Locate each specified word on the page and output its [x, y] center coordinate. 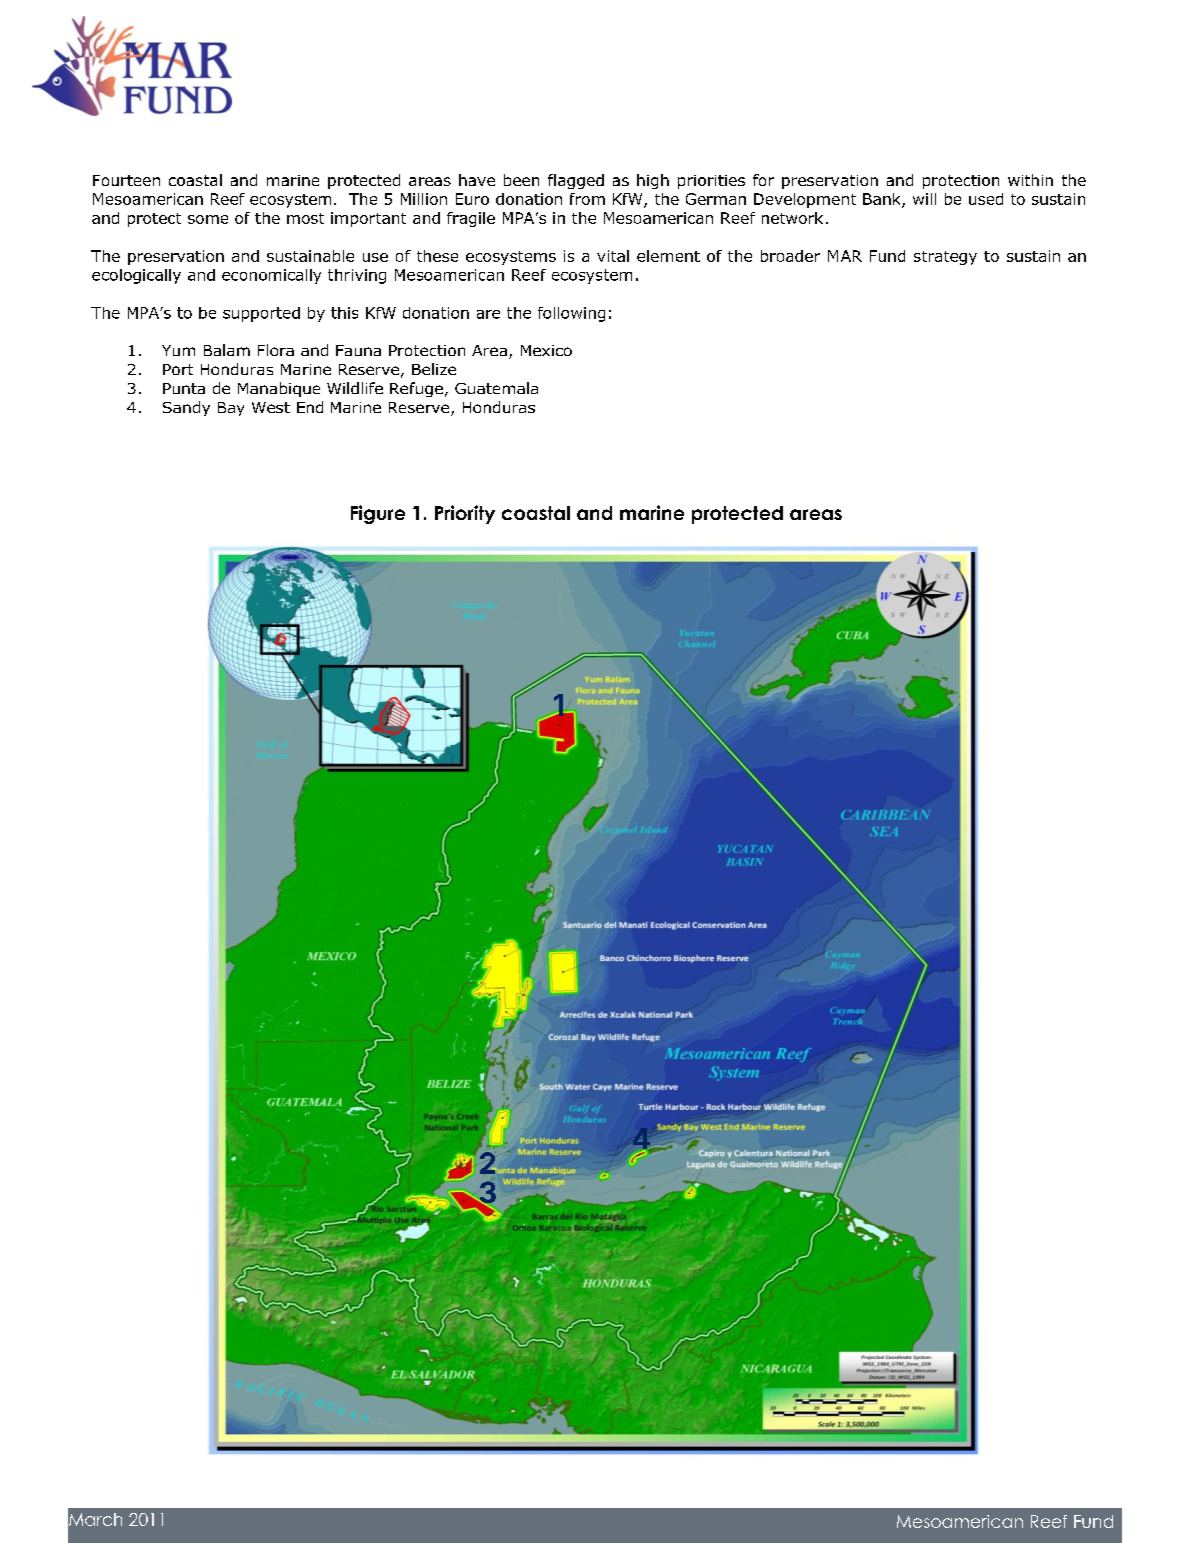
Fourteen [126, 180]
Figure [378, 514]
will [924, 199]
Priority [465, 514]
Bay [231, 409]
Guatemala [496, 388]
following [571, 314]
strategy [945, 258]
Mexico [546, 350]
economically [271, 276]
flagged [576, 181]
